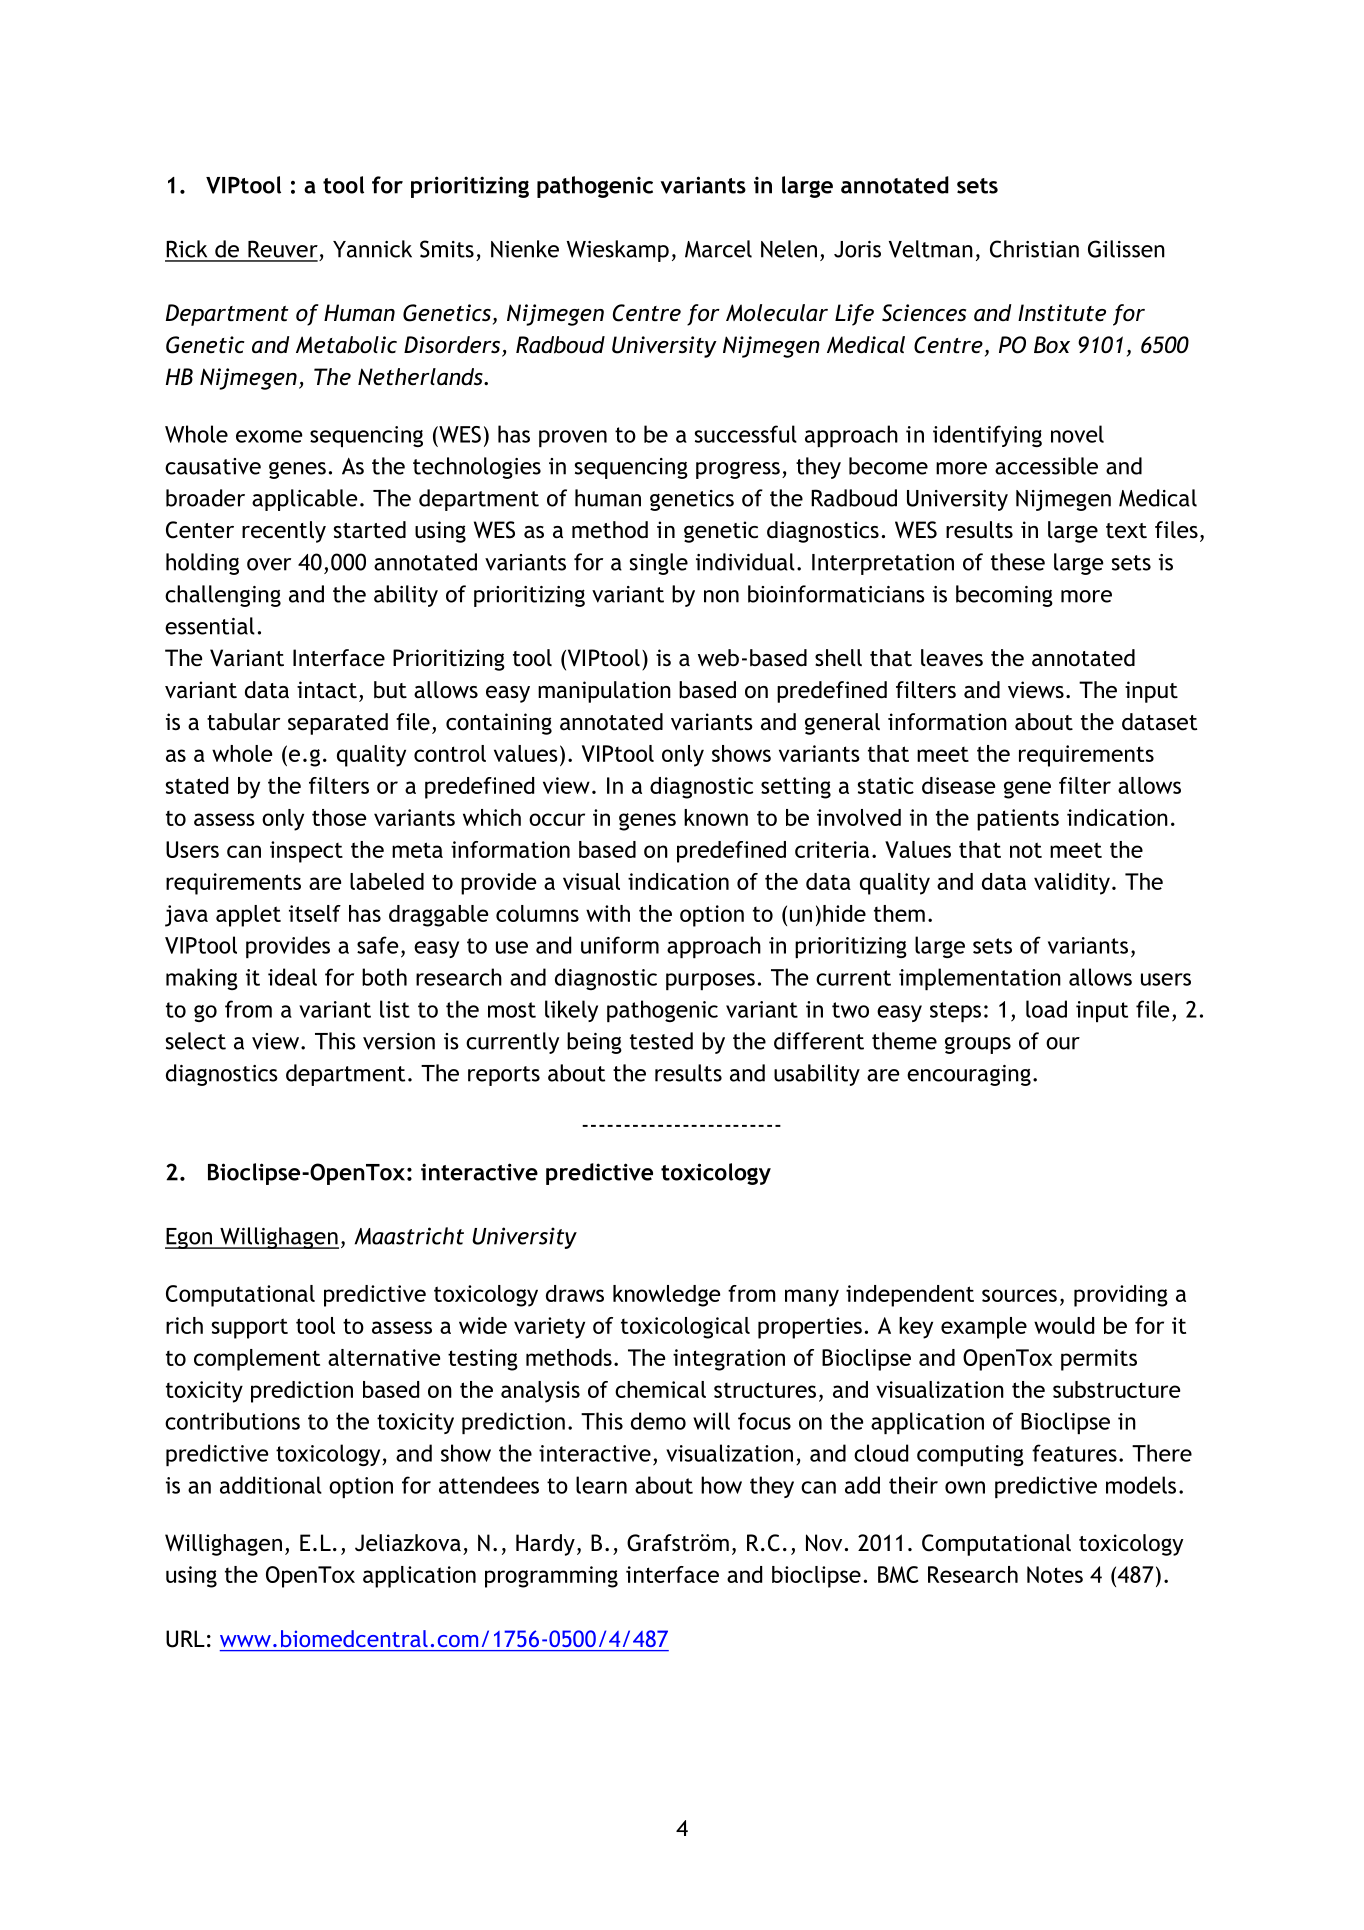 The width and height of the screenshot is (1364, 1930). Describe the element at coordinates (980, 979) in the screenshot. I see `implementation` at that location.
